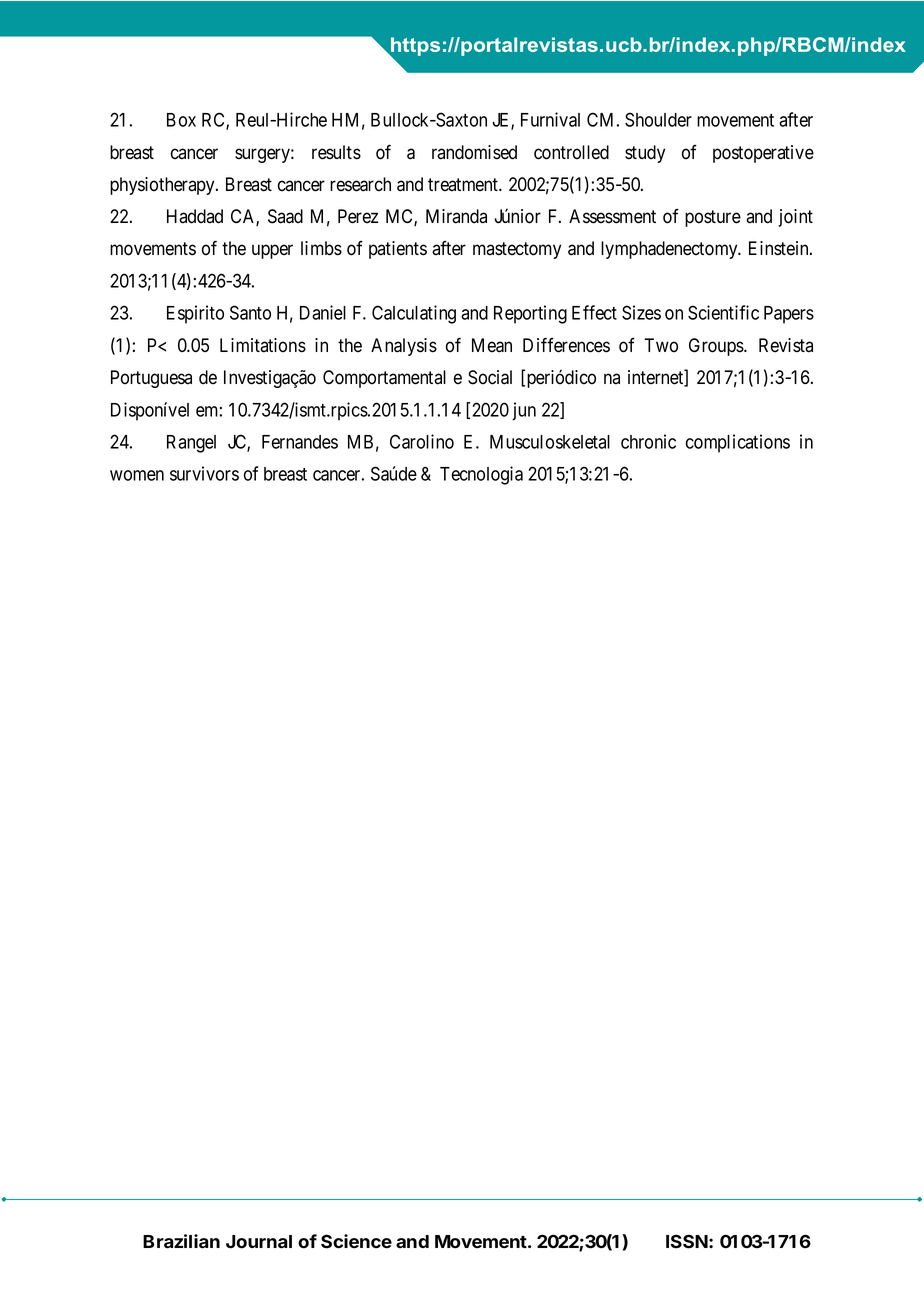 The width and height of the screenshot is (924, 1308). I want to click on Groups, so click(717, 347).
